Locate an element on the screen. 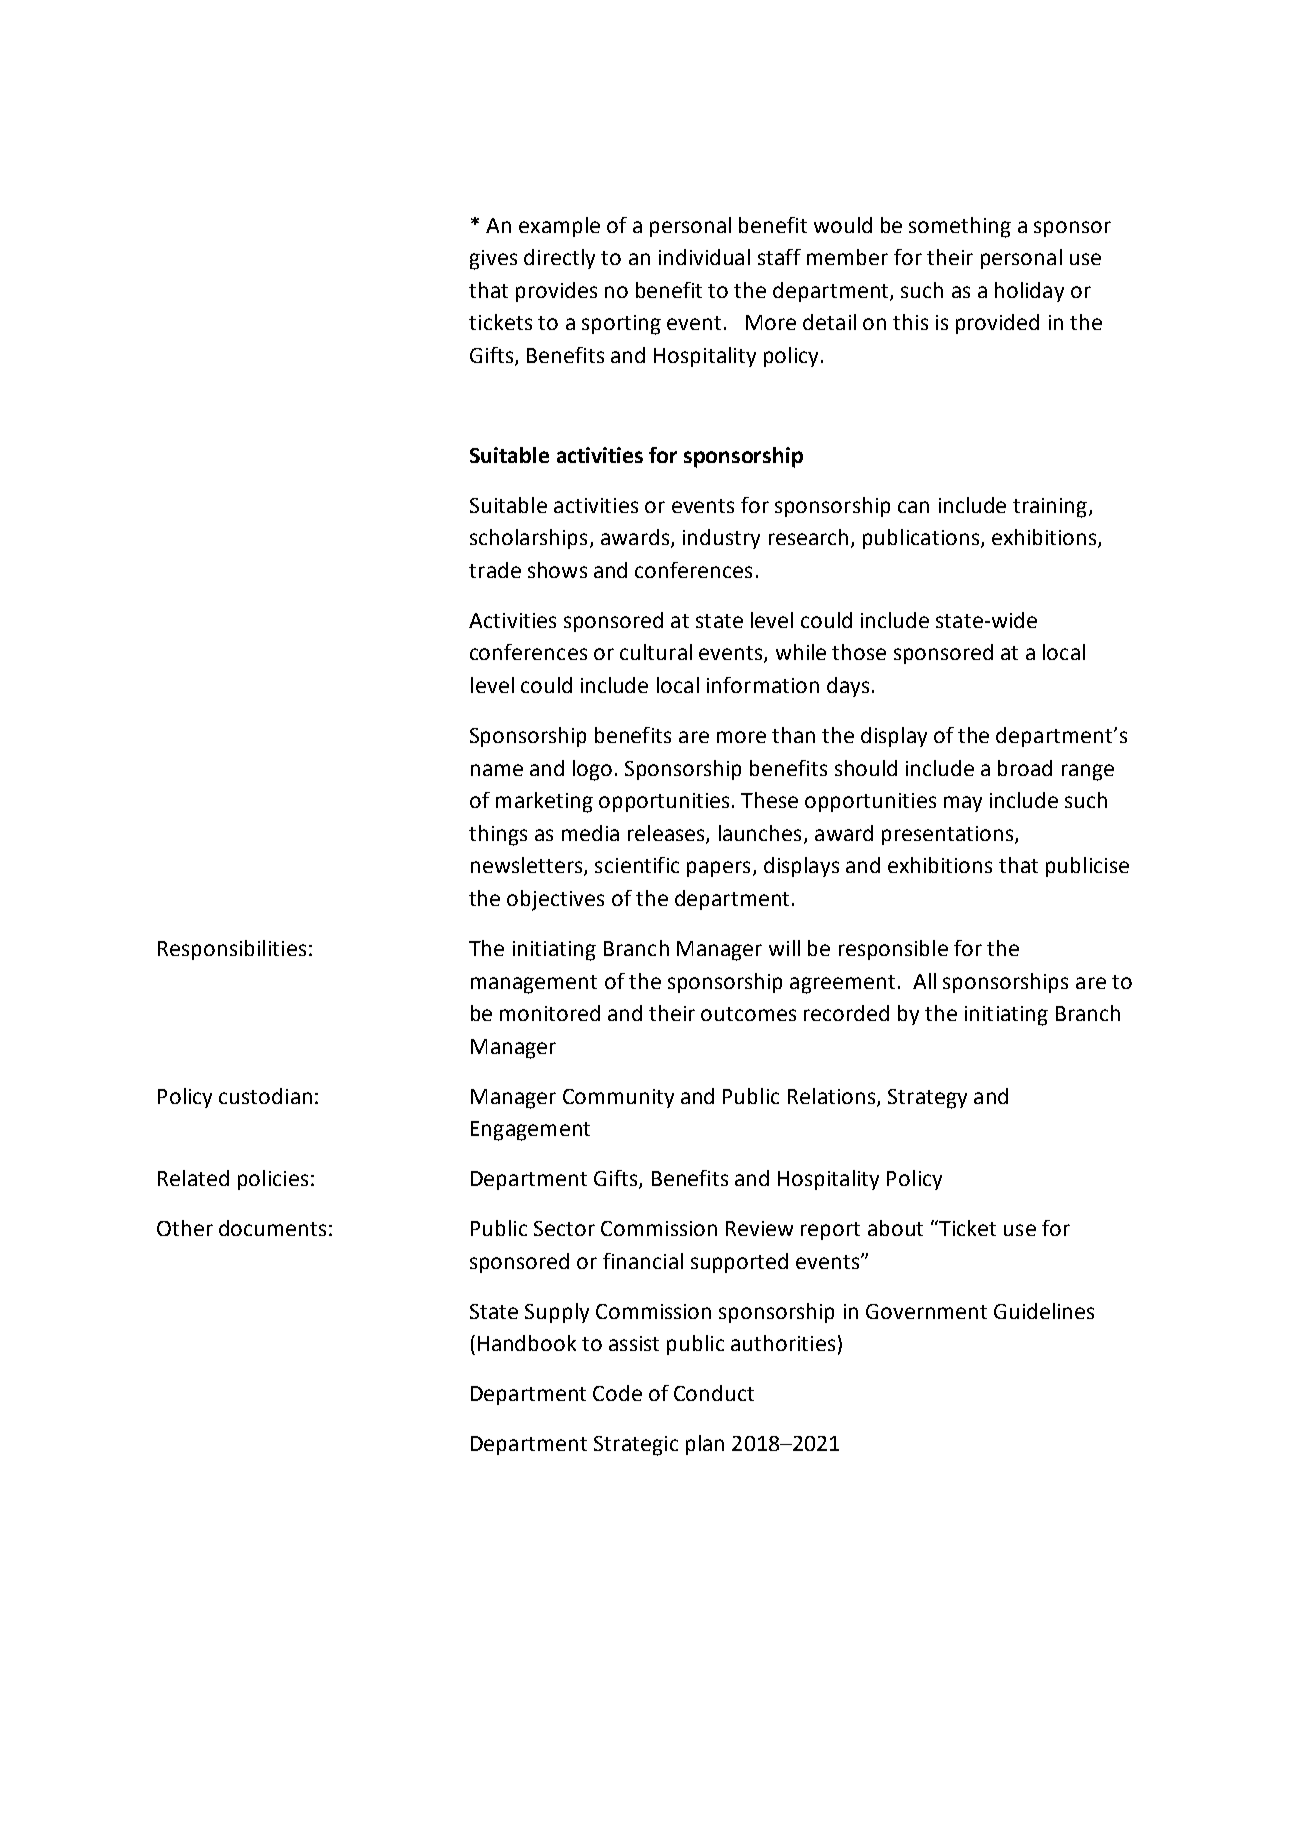 This screenshot has width=1293, height=1829. Handbook is located at coordinates (527, 1343).
